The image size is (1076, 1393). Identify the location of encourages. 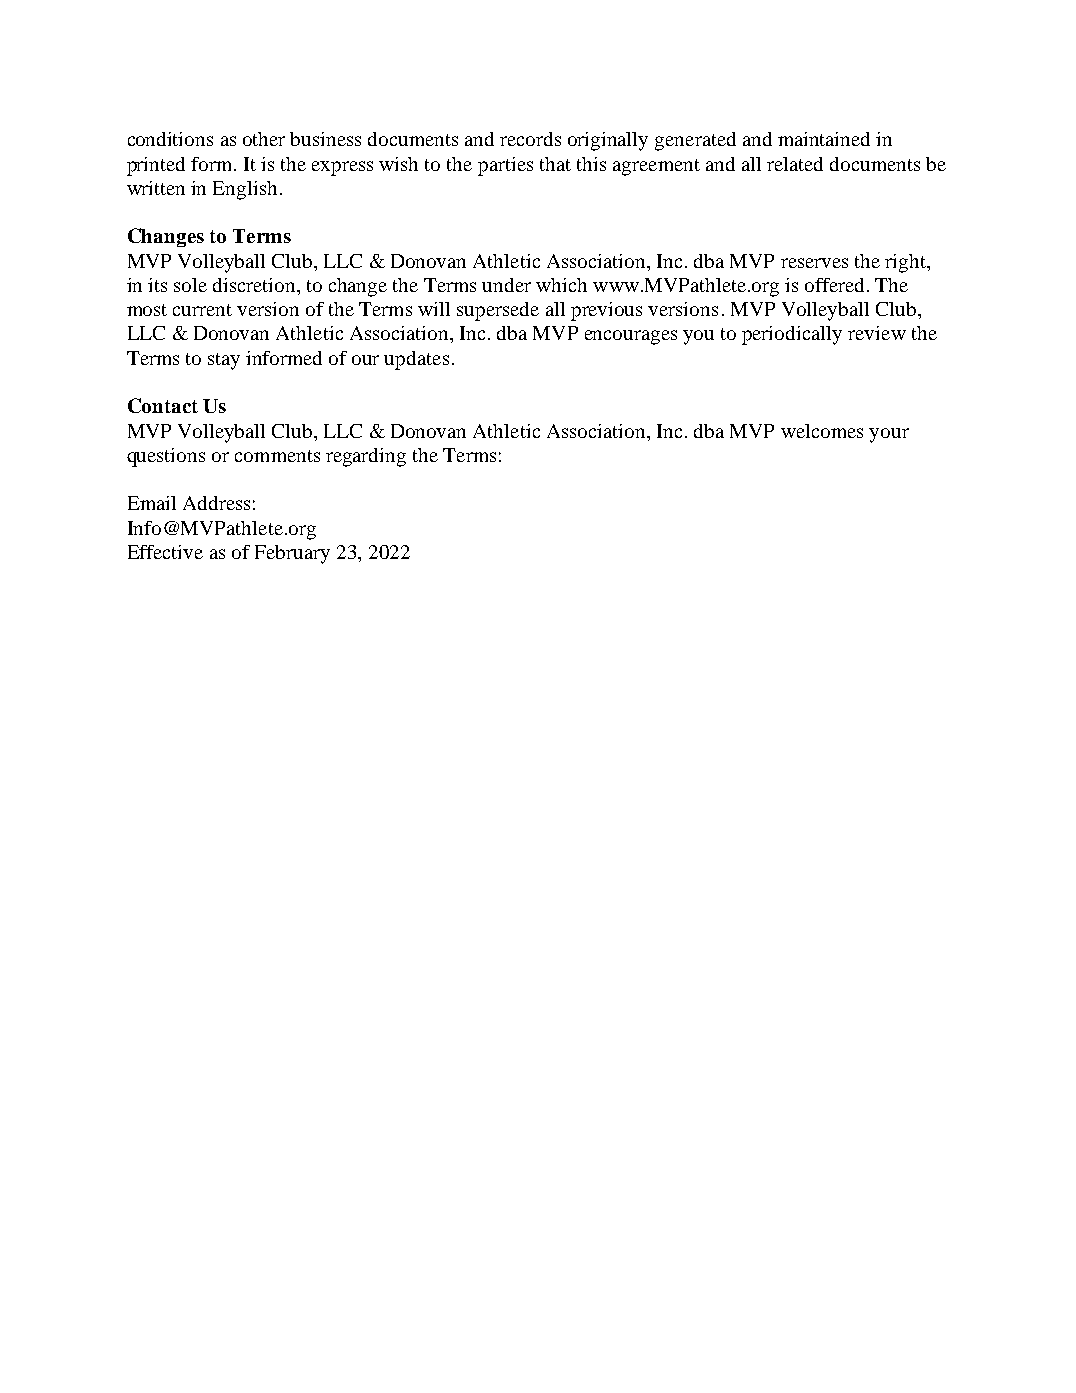
(631, 337).
